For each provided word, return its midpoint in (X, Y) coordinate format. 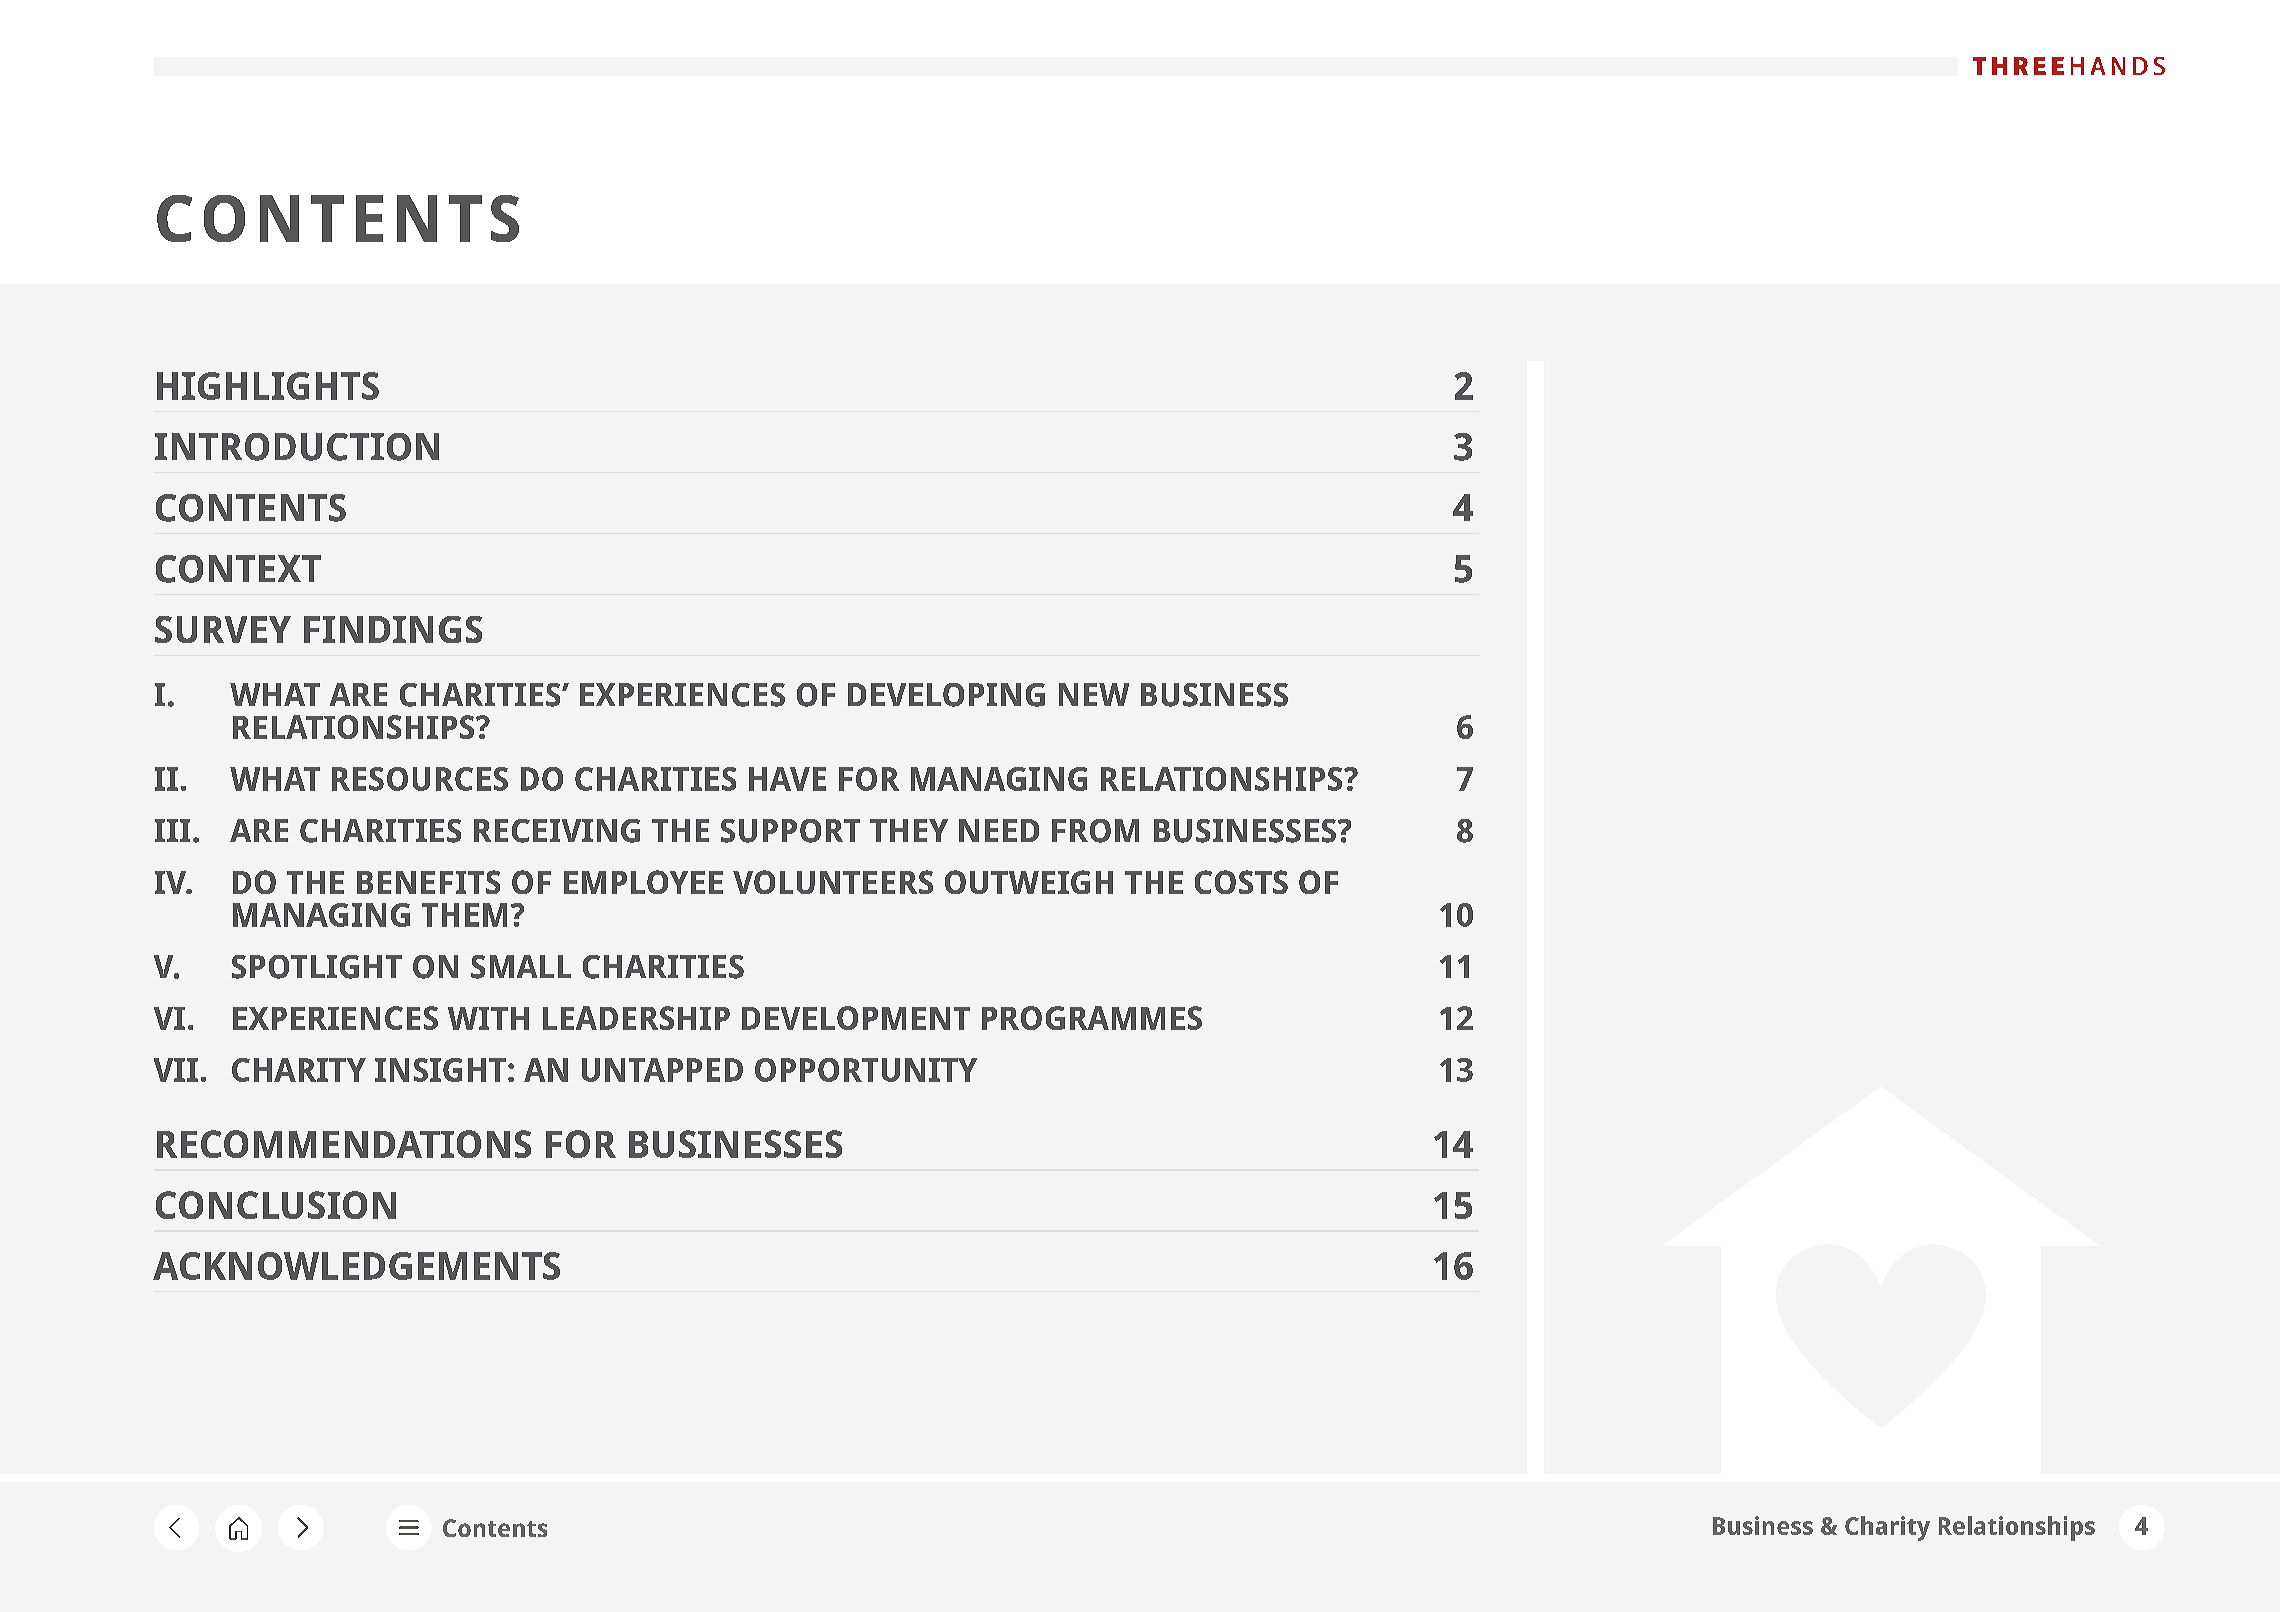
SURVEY (223, 629)
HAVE (787, 779)
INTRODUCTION (297, 447)
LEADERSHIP (636, 1018)
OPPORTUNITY (866, 1070)
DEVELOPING (946, 695)
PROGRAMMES (1092, 1018)
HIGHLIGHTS (268, 386)
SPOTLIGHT (317, 967)
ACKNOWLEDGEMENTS (356, 1266)
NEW (1094, 694)
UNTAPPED (662, 1070)
